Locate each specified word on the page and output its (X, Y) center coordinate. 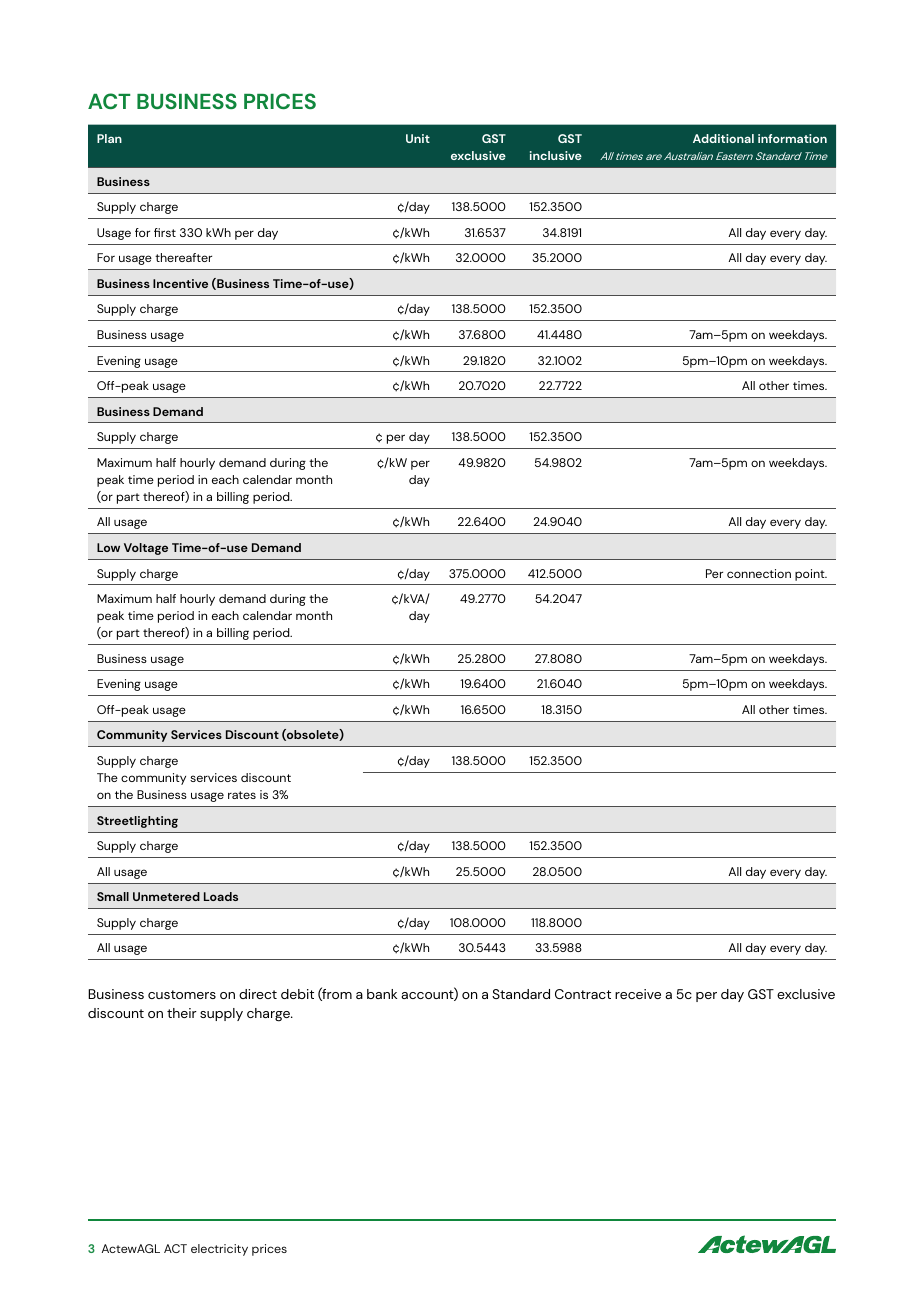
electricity (219, 1250)
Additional (723, 138)
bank (382, 994)
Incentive (180, 283)
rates (242, 795)
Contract (583, 994)
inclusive (556, 155)
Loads (221, 896)
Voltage (146, 549)
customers (182, 994)
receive (638, 994)
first (165, 232)
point (811, 575)
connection (759, 573)
